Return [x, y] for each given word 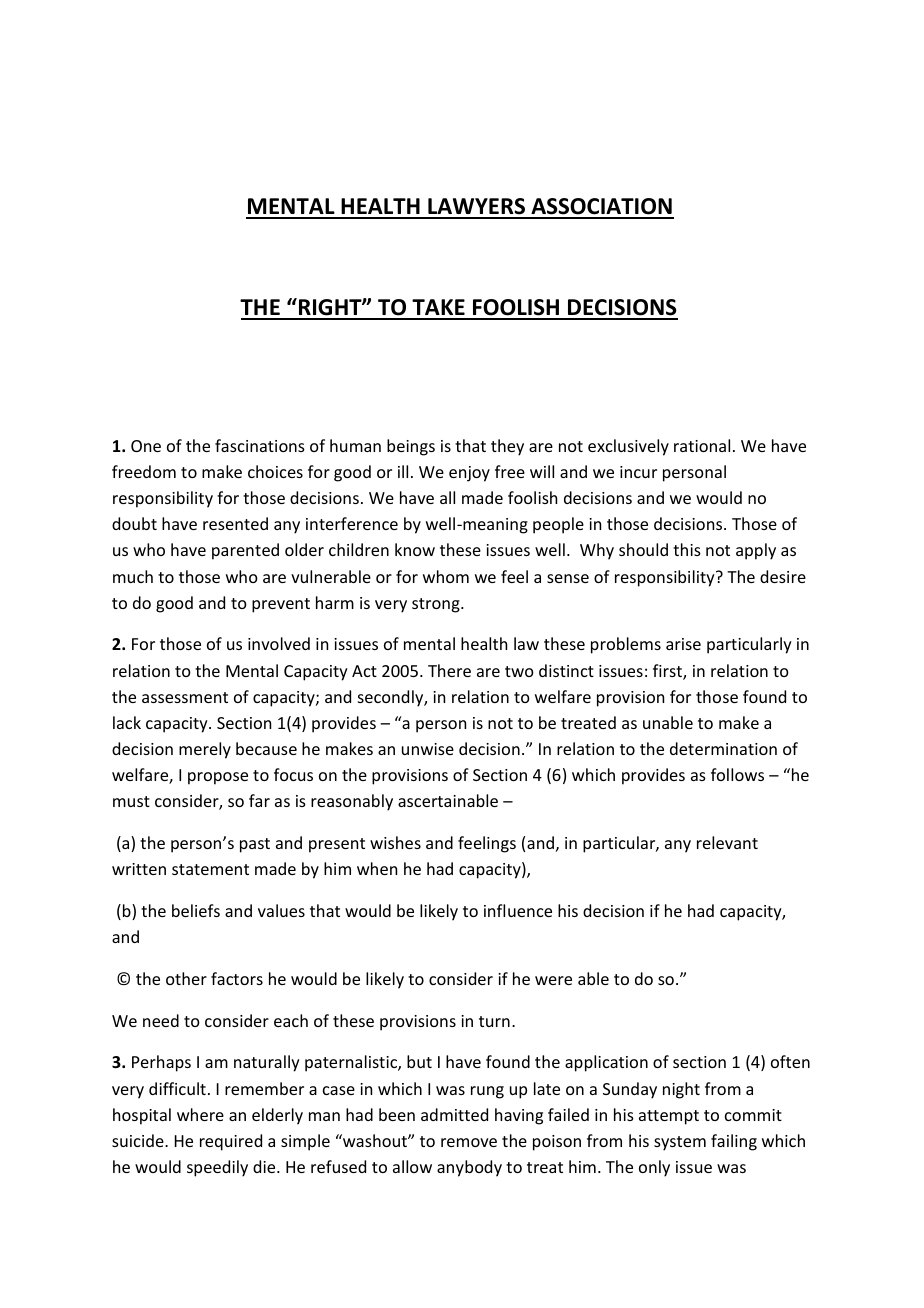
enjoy [469, 474]
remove [469, 1142]
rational [702, 445]
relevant [727, 842]
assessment [185, 697]
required [231, 1142]
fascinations [260, 445]
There [449, 670]
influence [518, 910]
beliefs [196, 910]
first [668, 672]
